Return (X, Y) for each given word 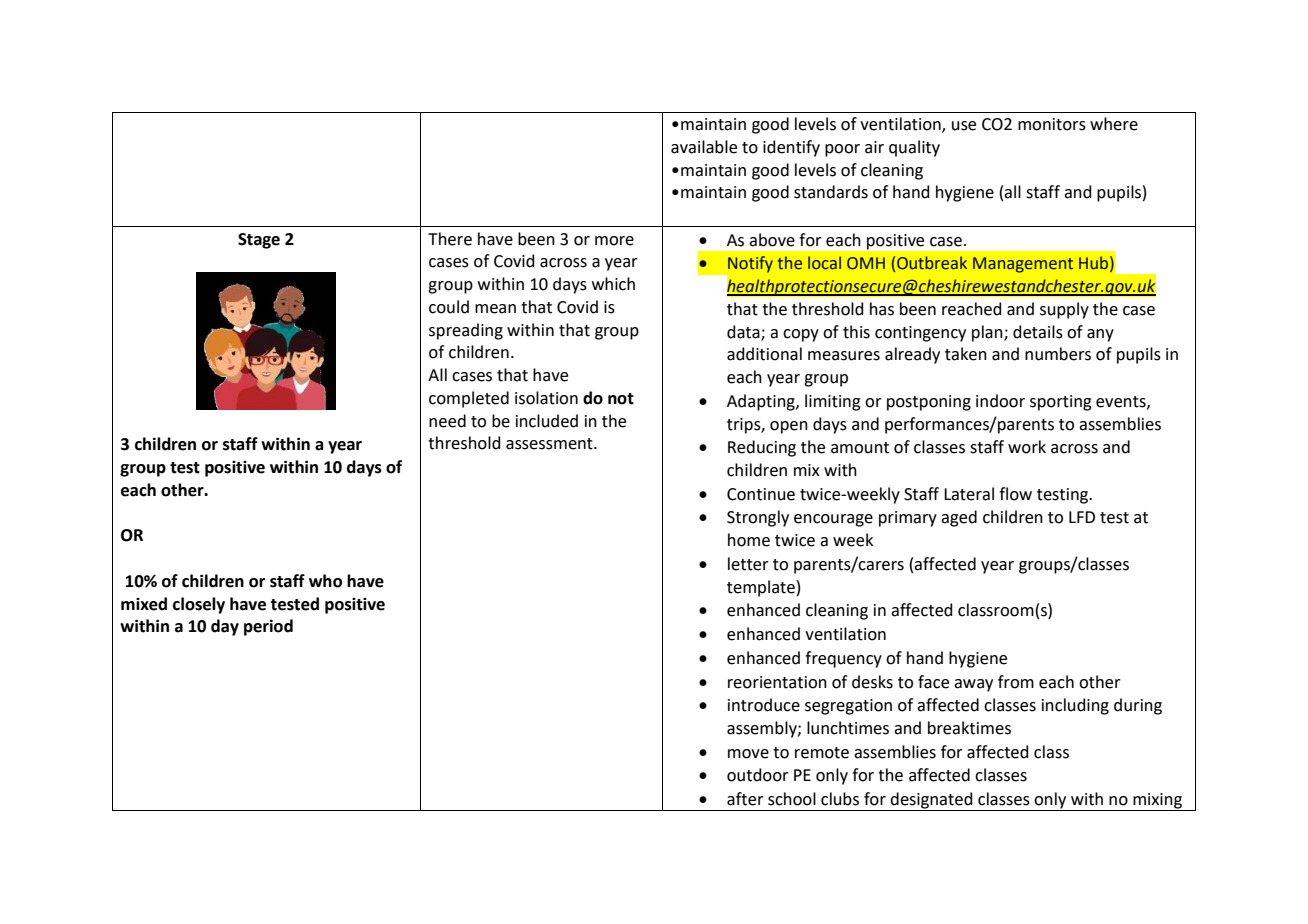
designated (932, 801)
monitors (1052, 124)
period (268, 627)
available (704, 147)
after (745, 799)
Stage (259, 241)
